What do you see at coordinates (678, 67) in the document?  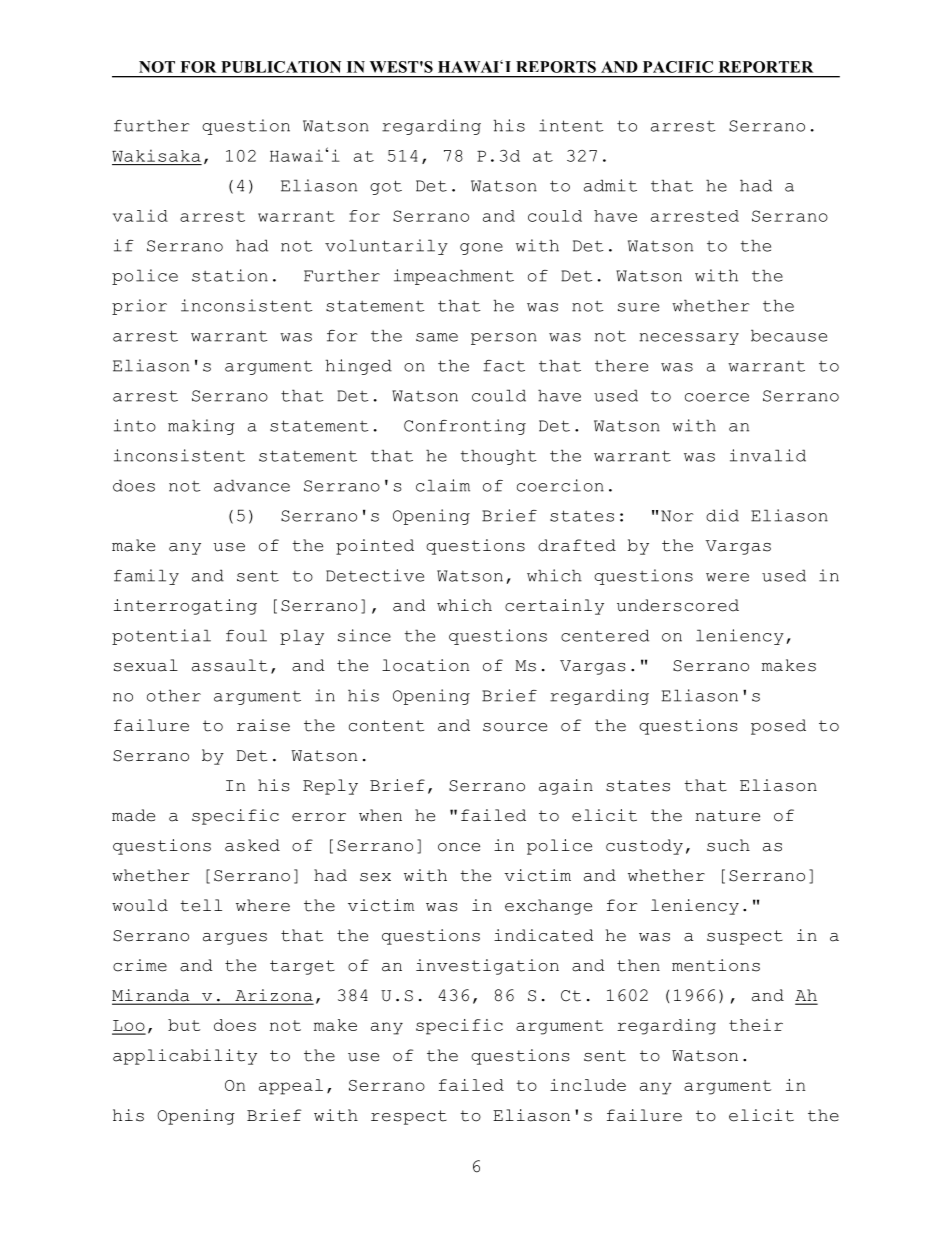 I see `PACIFIC` at bounding box center [678, 67].
